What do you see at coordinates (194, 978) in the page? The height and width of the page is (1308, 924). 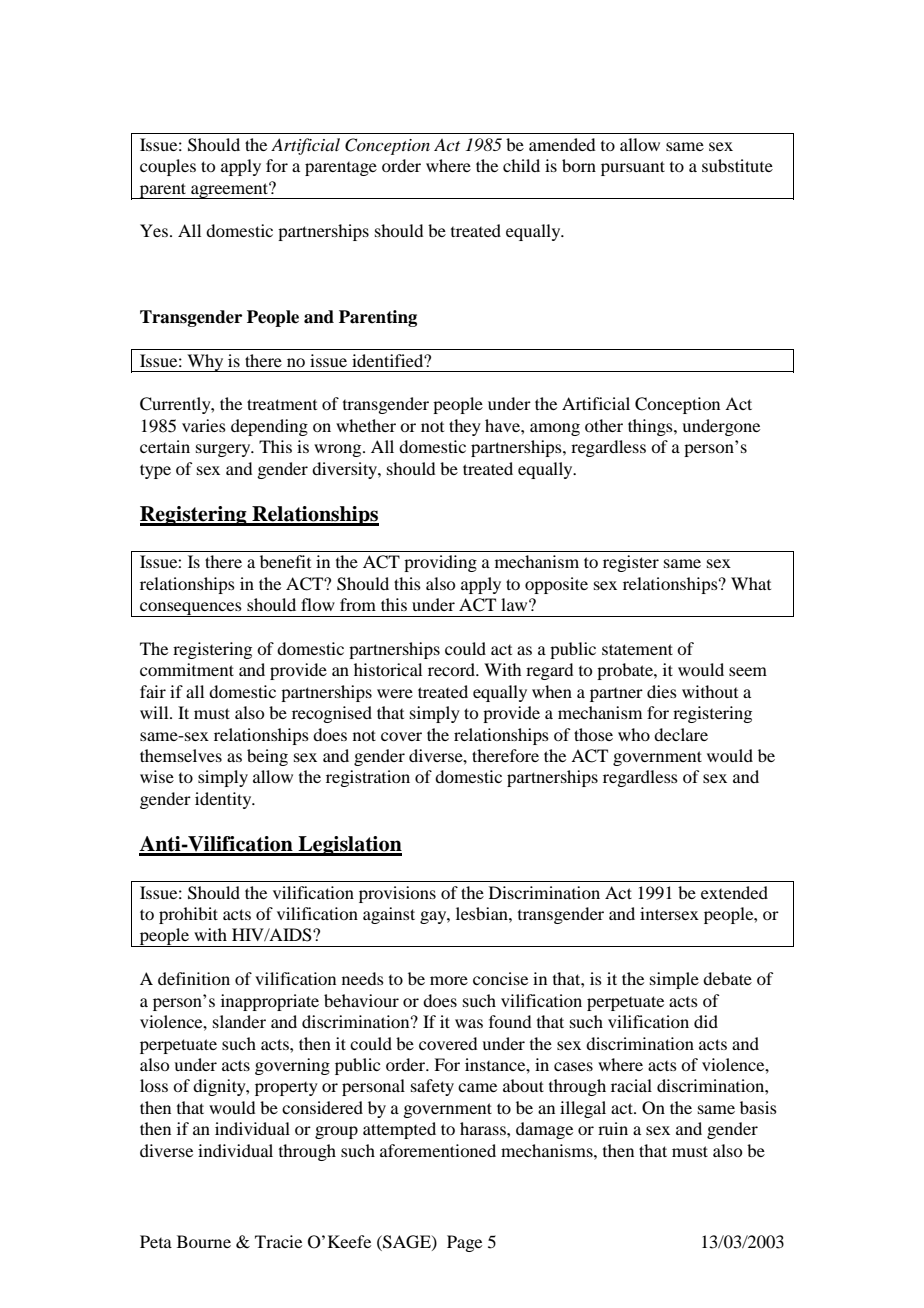 I see `definition` at bounding box center [194, 978].
